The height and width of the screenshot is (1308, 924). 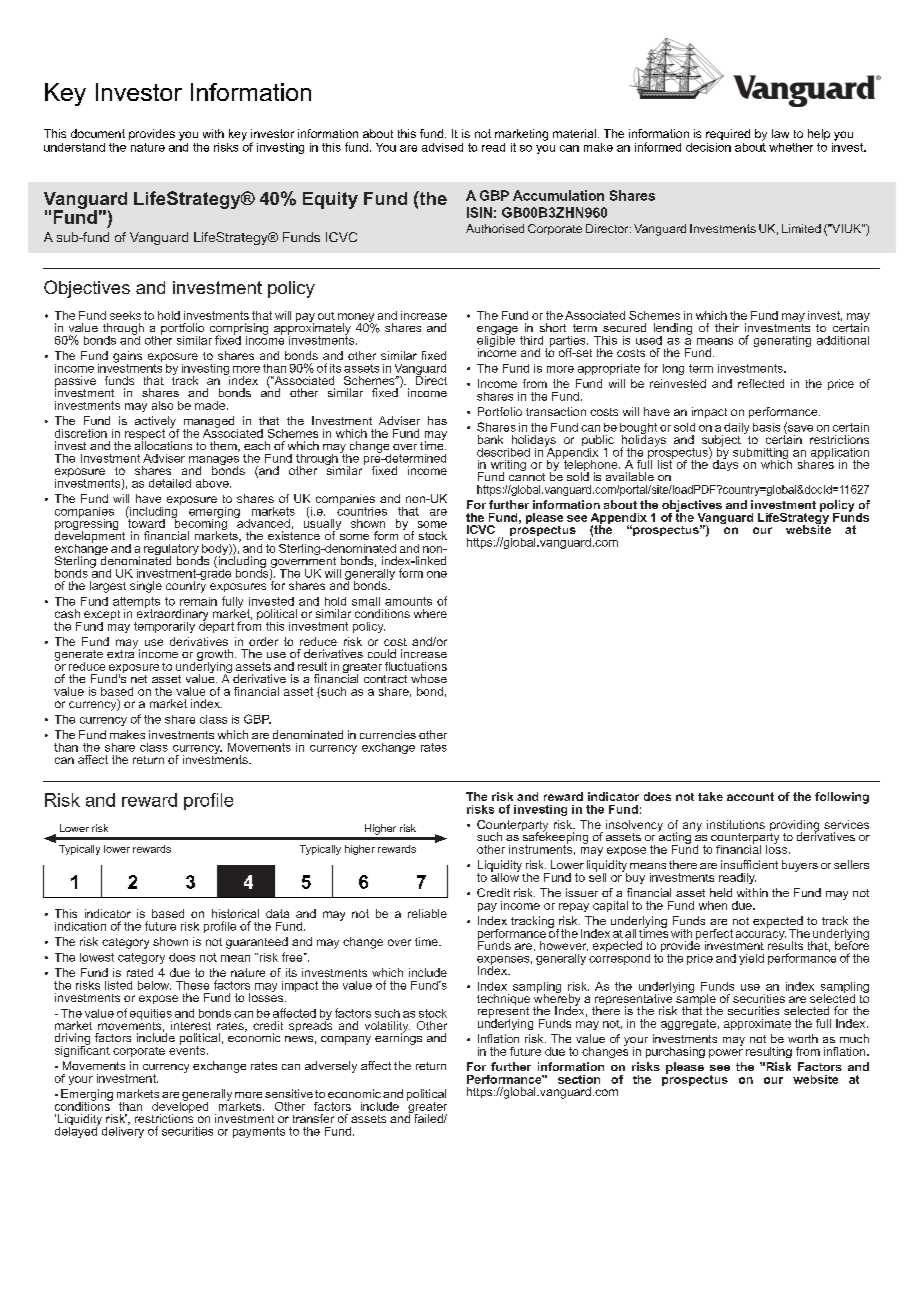 What do you see at coordinates (726, 1053) in the screenshot?
I see `power` at bounding box center [726, 1053].
